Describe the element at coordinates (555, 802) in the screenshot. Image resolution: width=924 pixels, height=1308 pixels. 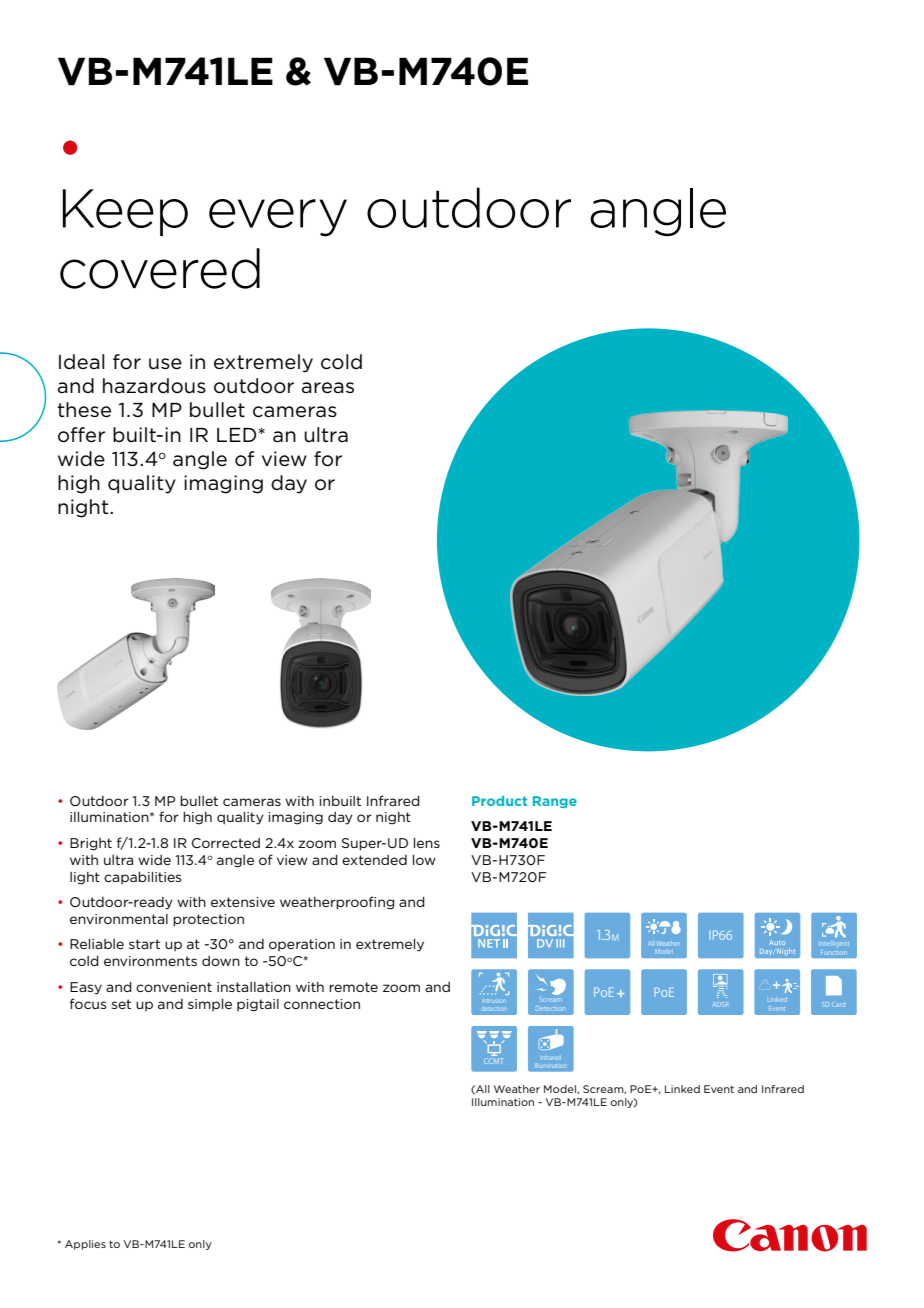
I see `Range` at that location.
